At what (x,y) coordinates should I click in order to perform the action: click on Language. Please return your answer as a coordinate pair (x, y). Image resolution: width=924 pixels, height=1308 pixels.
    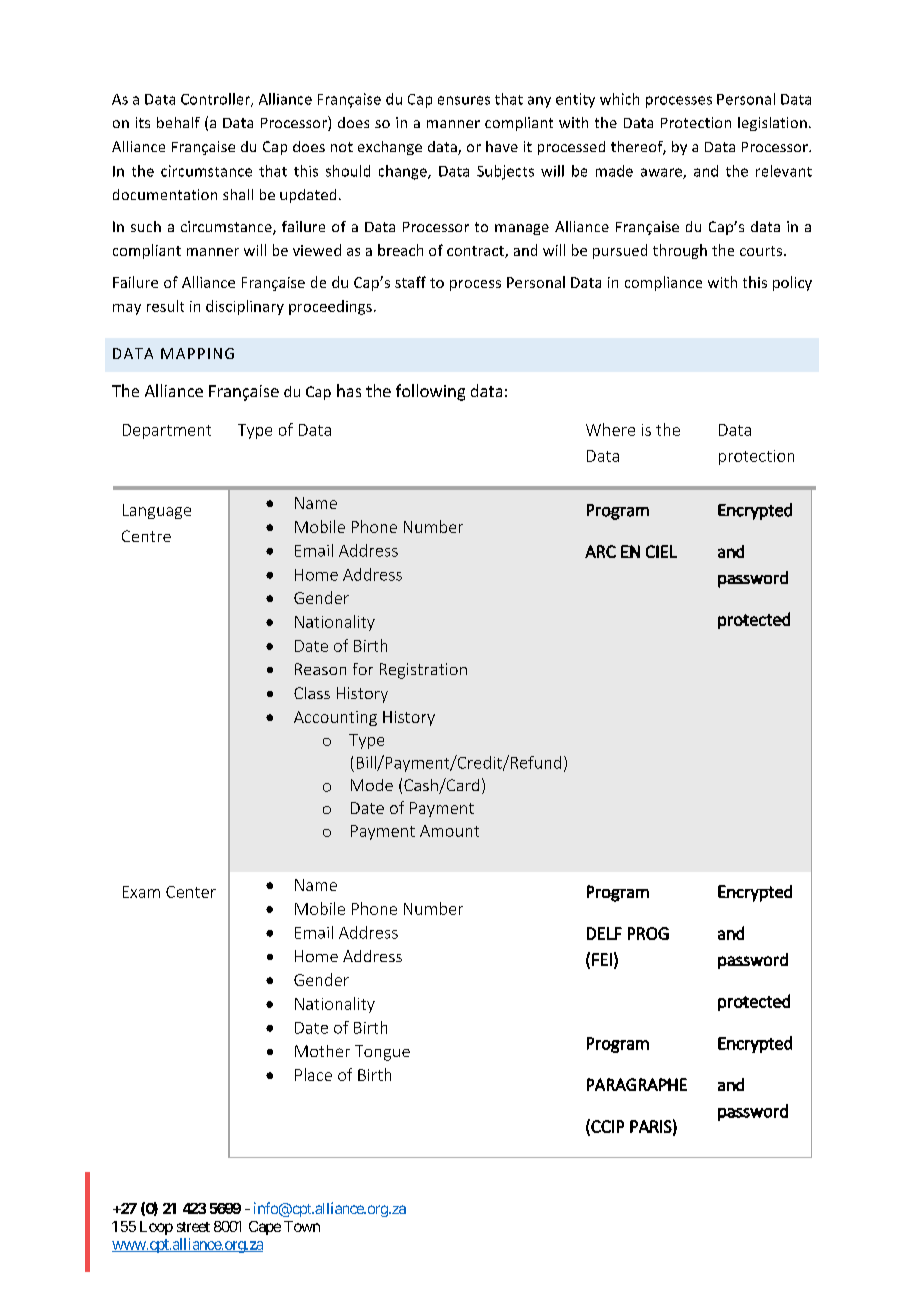
    Looking at the image, I should click on (157, 511).
